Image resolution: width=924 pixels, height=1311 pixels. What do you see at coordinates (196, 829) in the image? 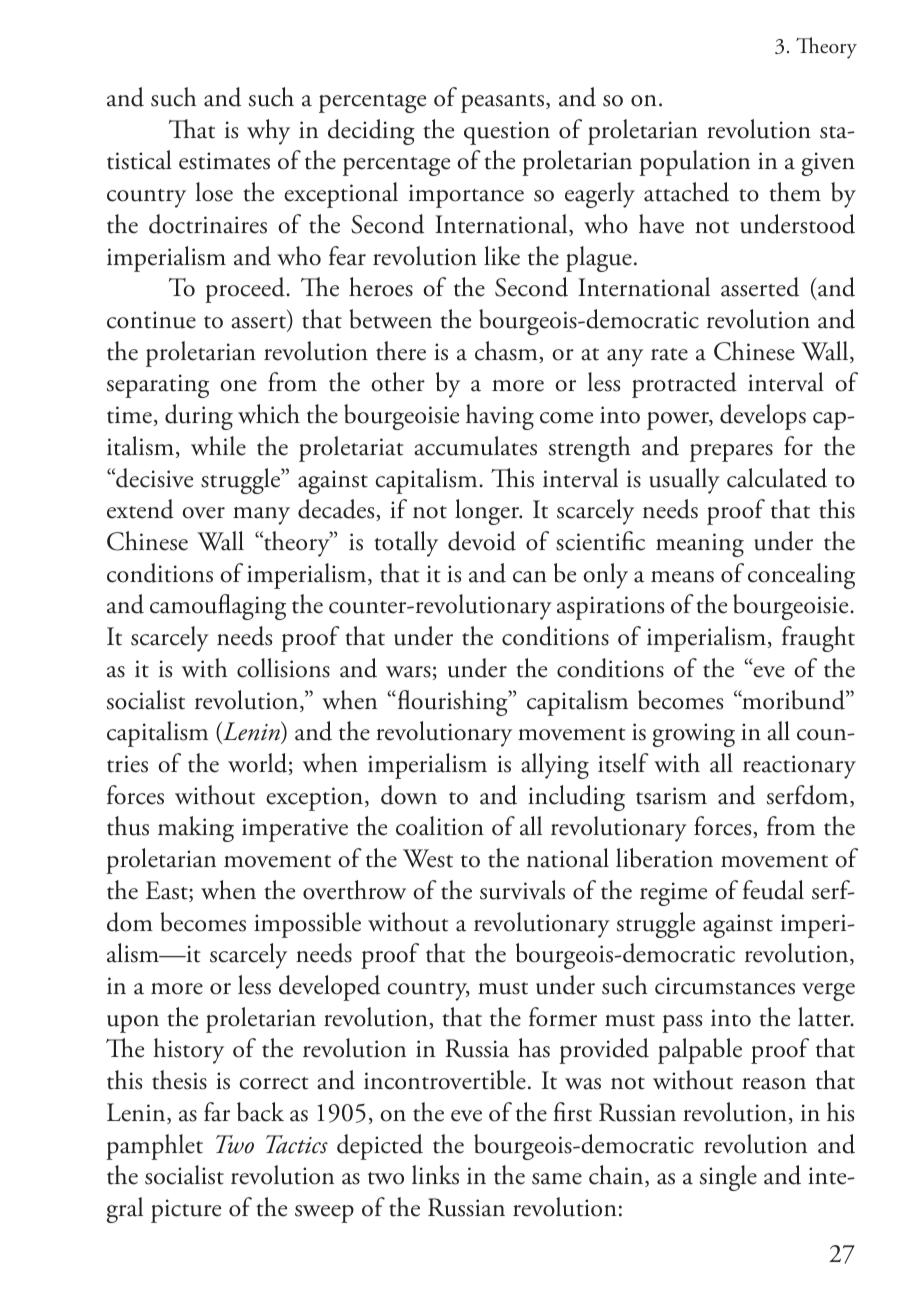
I see `making` at bounding box center [196, 829].
